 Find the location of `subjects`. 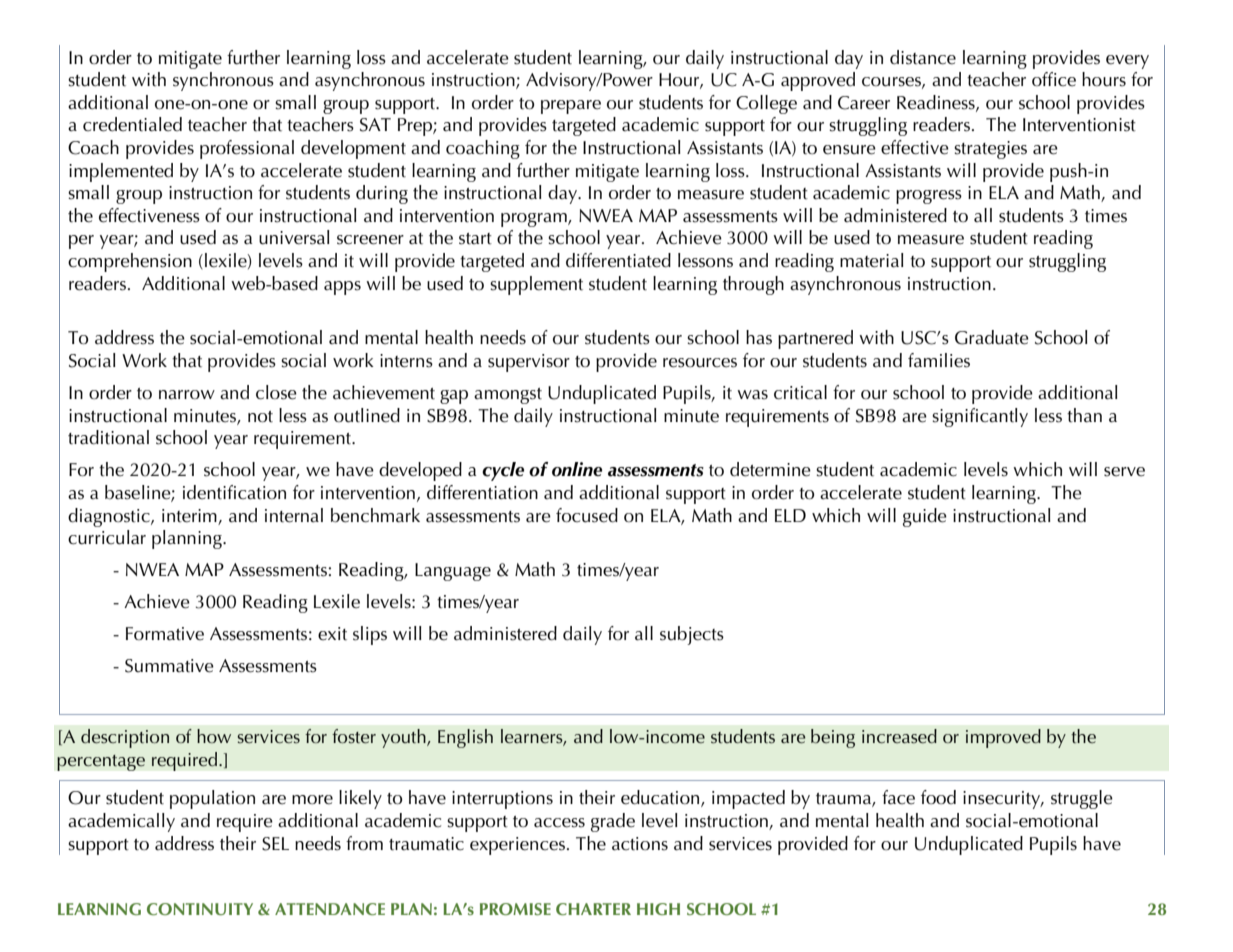

subjects is located at coordinates (692, 635).
